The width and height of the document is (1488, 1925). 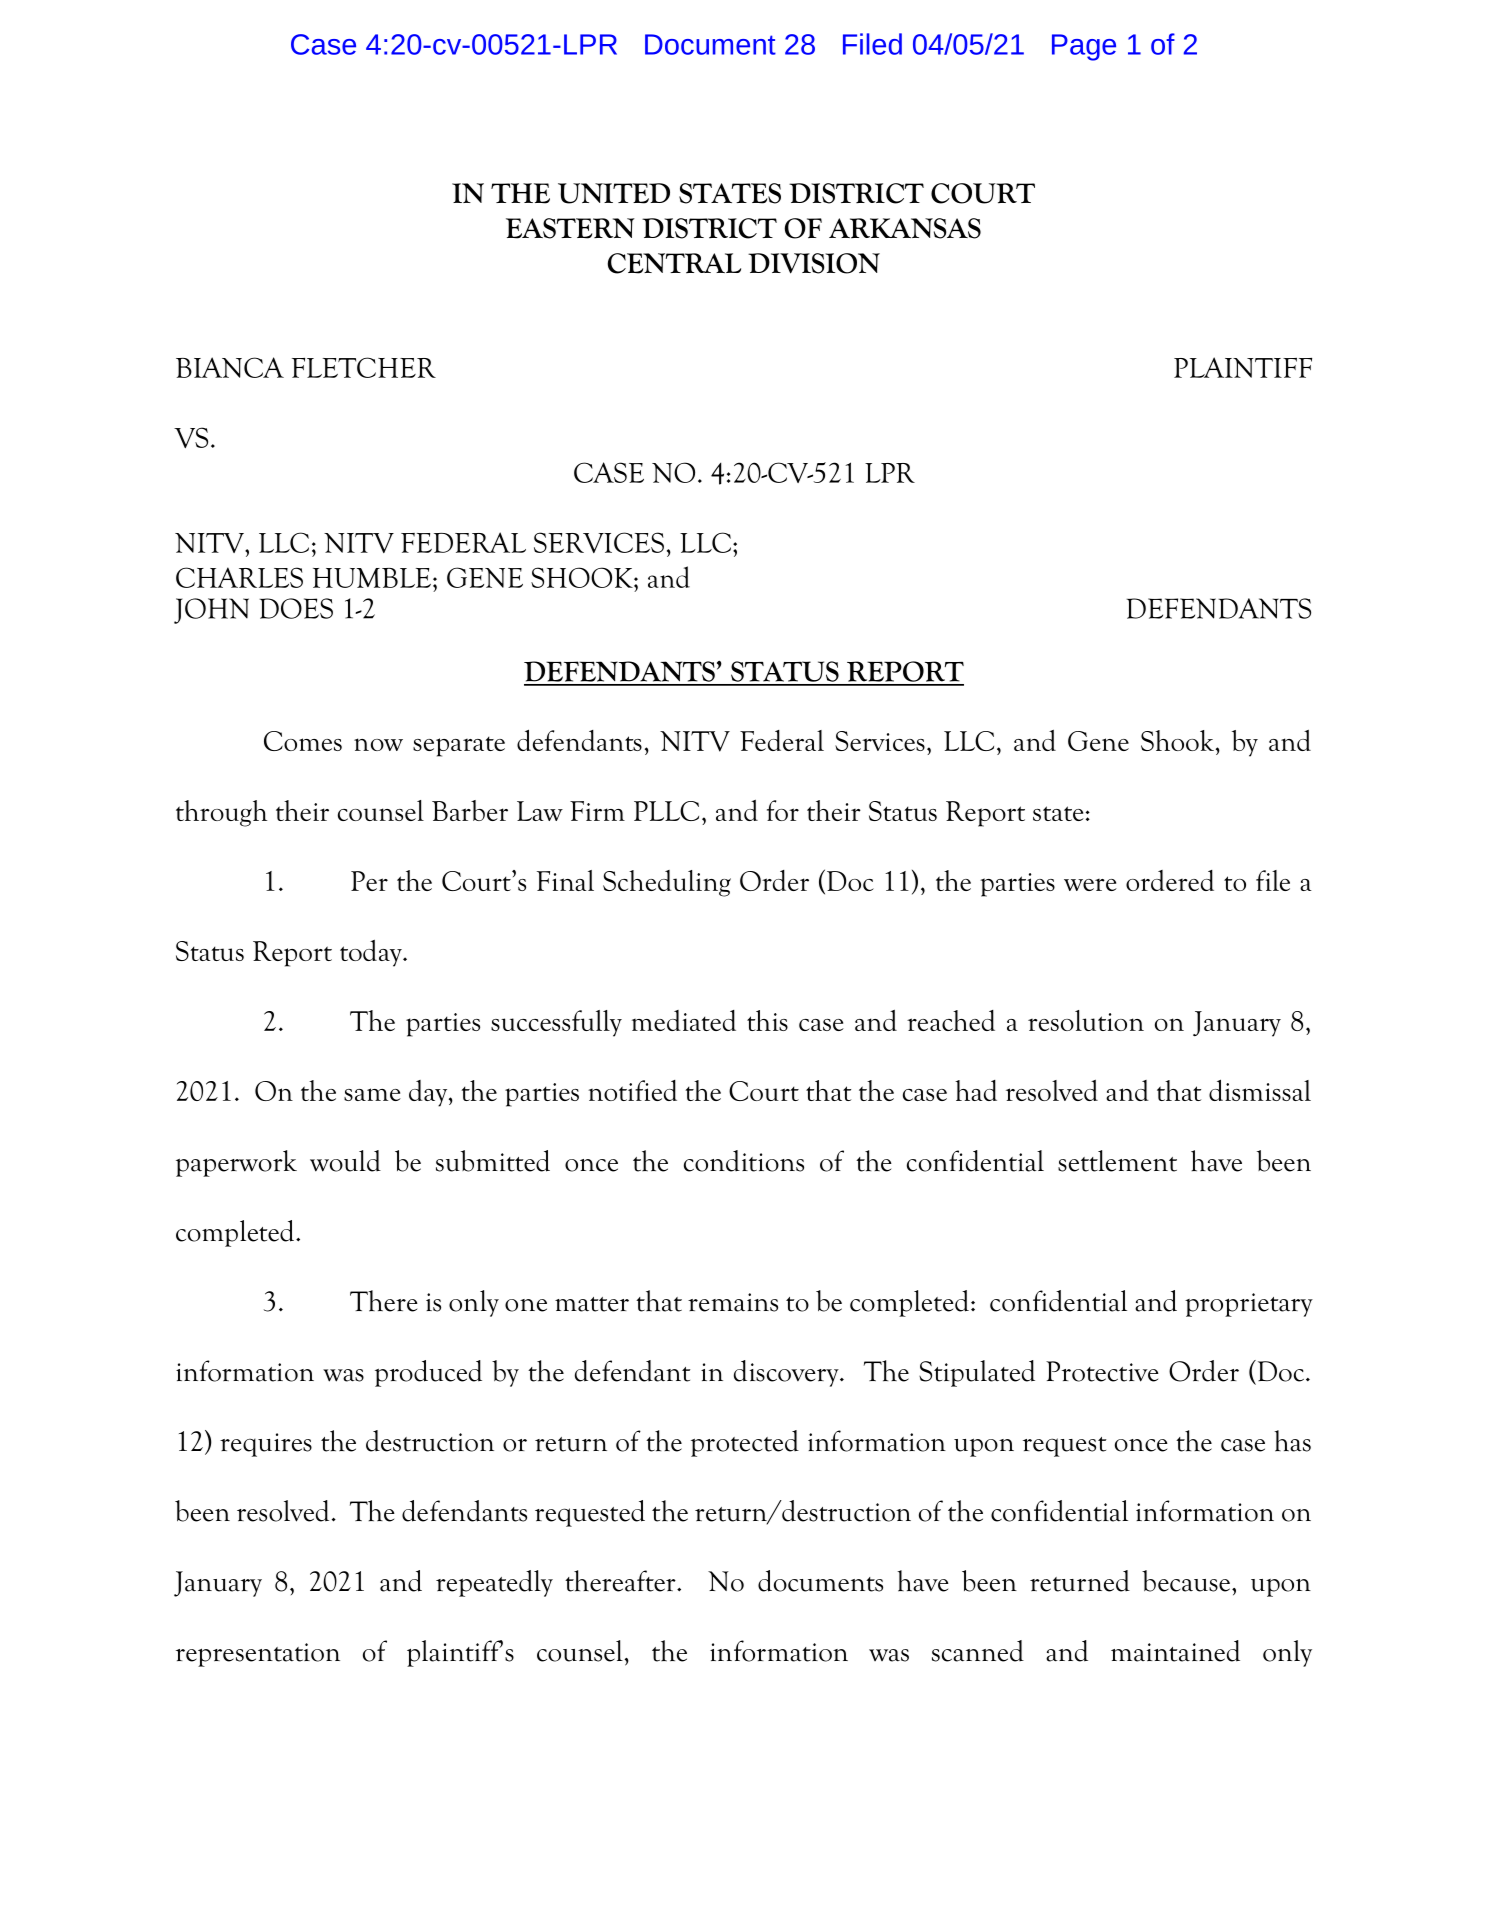 What do you see at coordinates (221, 813) in the document?
I see `through` at bounding box center [221, 813].
